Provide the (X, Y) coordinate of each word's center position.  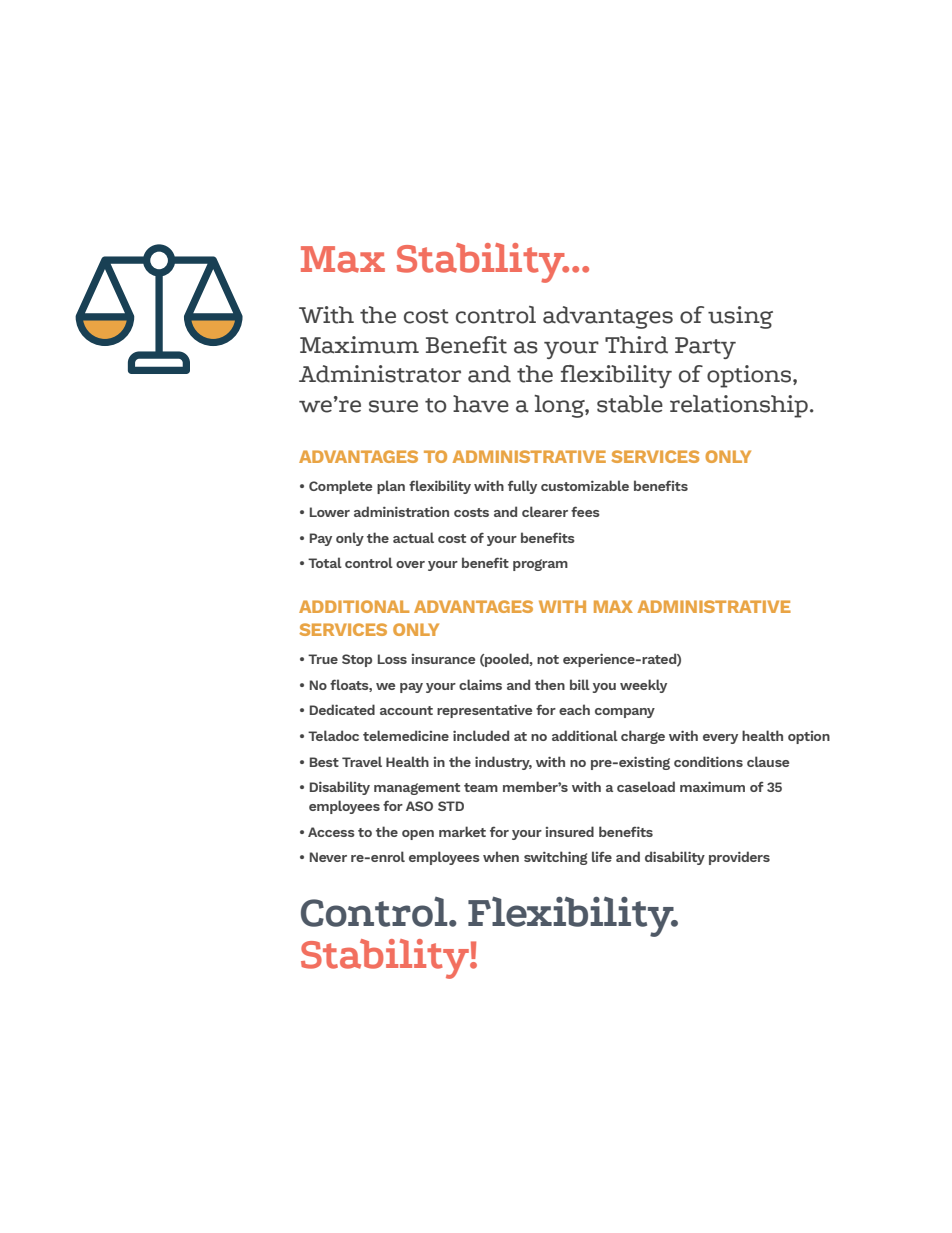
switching (556, 858)
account (406, 710)
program (540, 565)
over (410, 564)
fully (522, 487)
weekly (643, 686)
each (574, 709)
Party (705, 348)
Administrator (380, 374)
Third (636, 345)
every (720, 739)
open (418, 835)
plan (391, 487)
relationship (739, 406)
